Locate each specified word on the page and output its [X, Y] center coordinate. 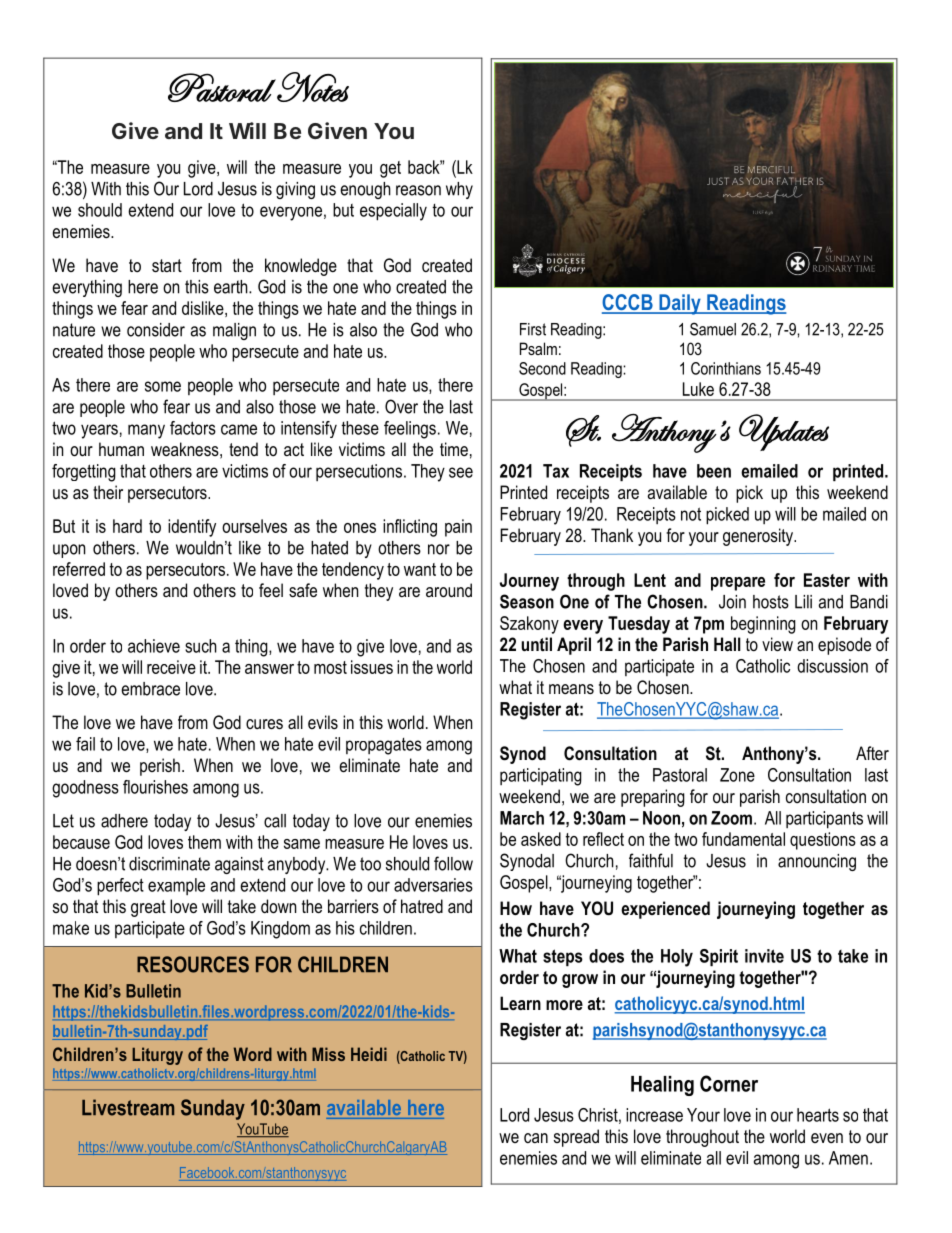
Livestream [128, 1107]
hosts [771, 602]
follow [453, 863]
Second [542, 368]
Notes [312, 87]
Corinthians [726, 368]
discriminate [169, 864]
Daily [680, 304]
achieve [154, 646]
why [459, 190]
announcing [817, 862]
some [163, 386]
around [449, 590]
